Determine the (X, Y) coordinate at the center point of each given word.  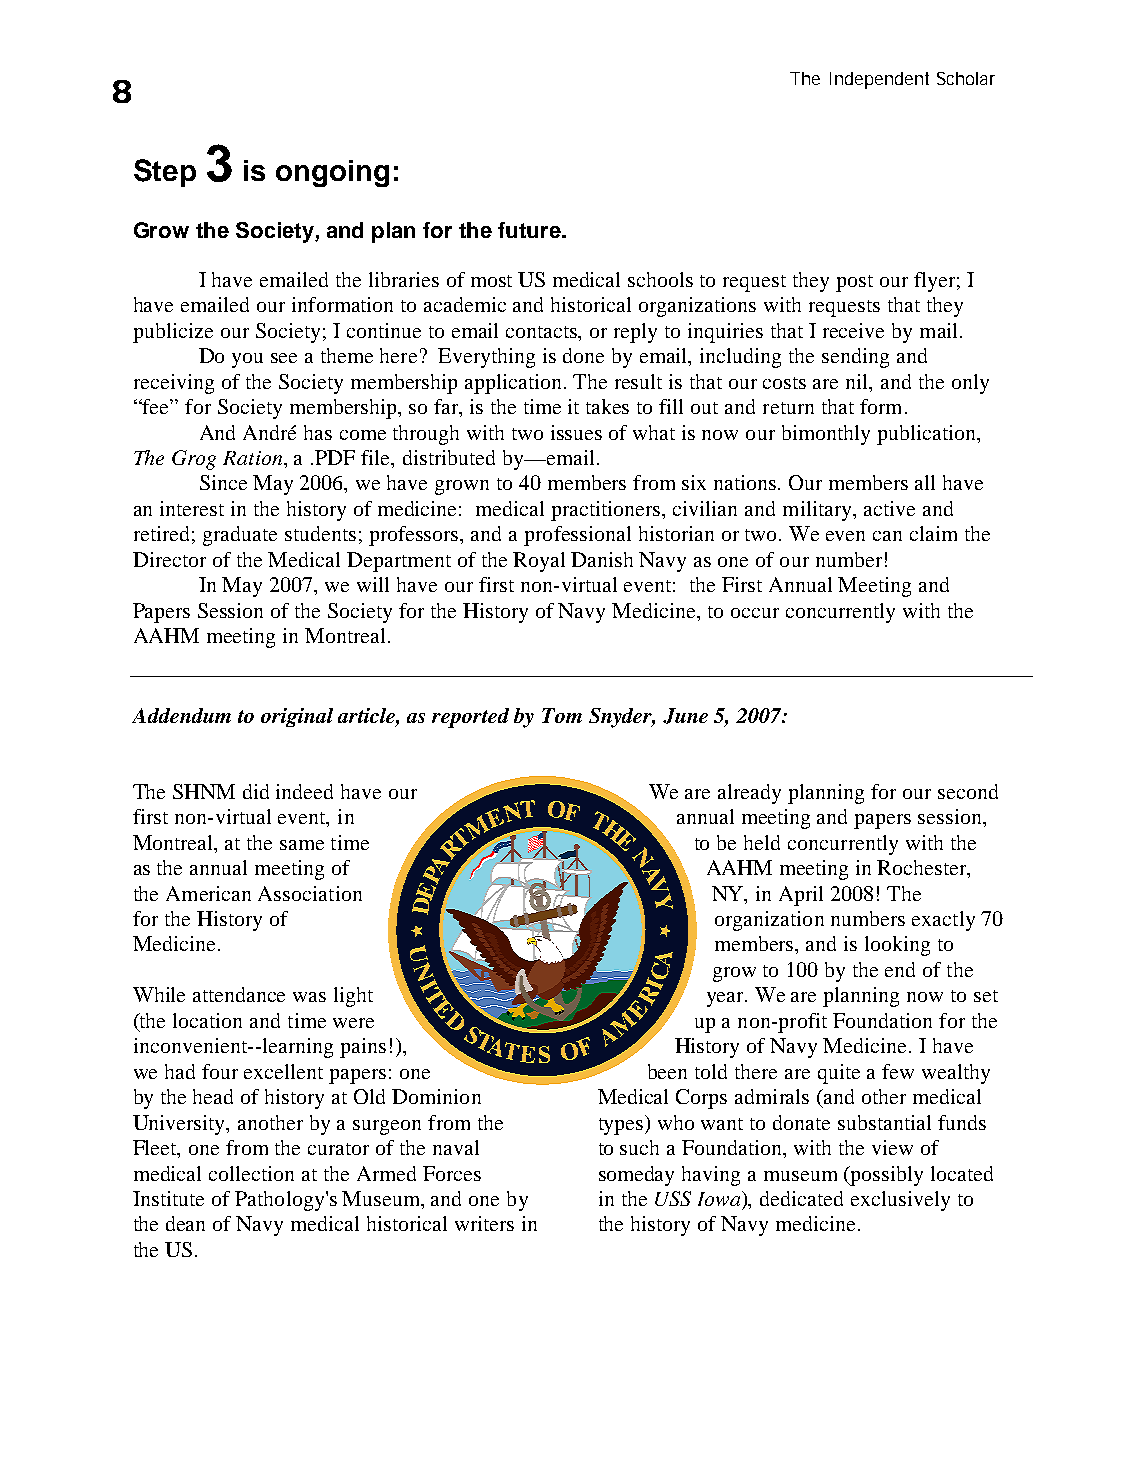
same (302, 845)
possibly (885, 1176)
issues (576, 432)
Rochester (923, 869)
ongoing (332, 173)
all (925, 482)
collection (251, 1173)
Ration (254, 458)
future (530, 230)
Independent (879, 80)
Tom (562, 715)
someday (636, 1176)
